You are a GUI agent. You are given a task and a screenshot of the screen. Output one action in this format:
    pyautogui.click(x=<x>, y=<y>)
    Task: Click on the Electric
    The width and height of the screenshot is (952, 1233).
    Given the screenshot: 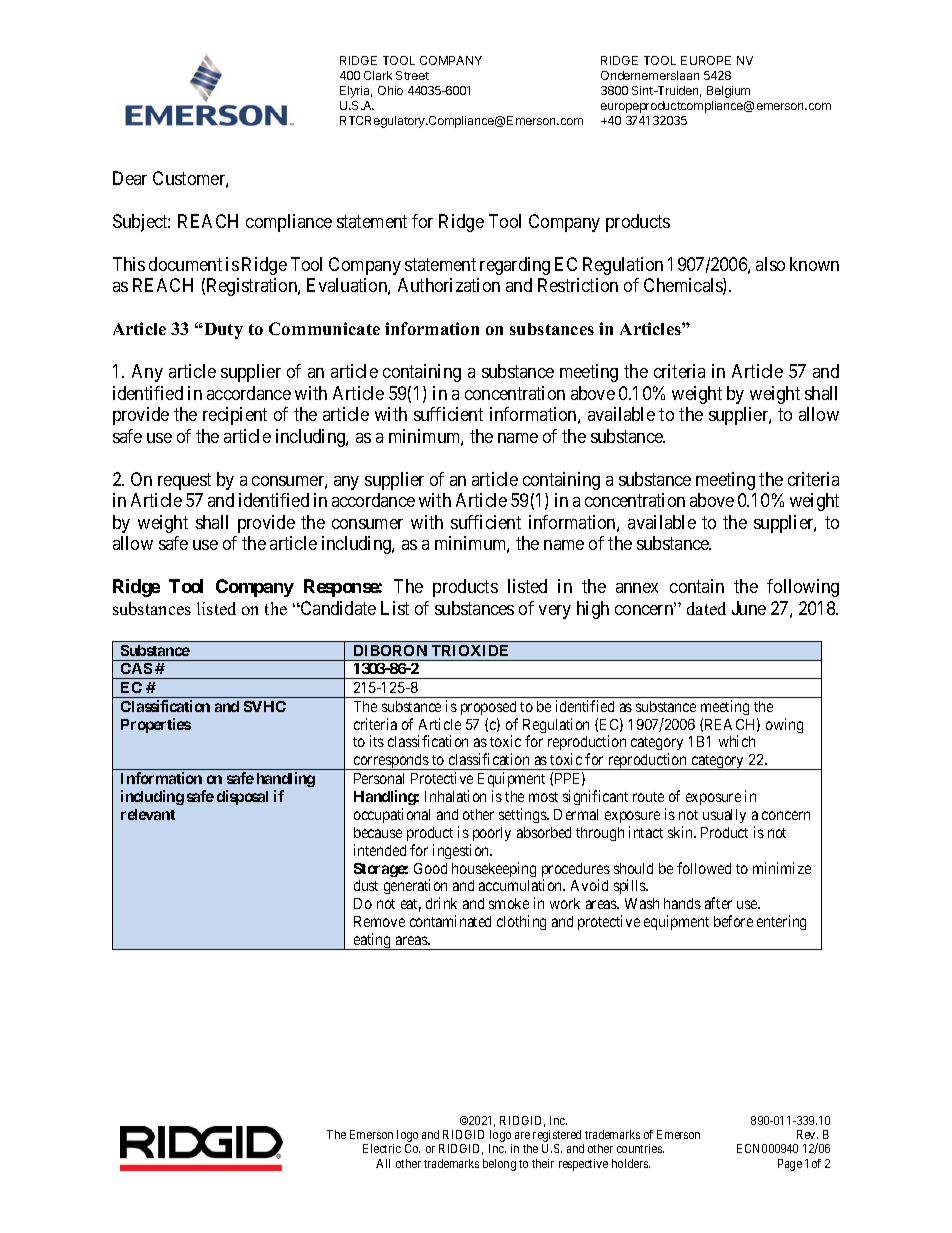 What is the action you would take?
    pyautogui.click(x=382, y=1148)
